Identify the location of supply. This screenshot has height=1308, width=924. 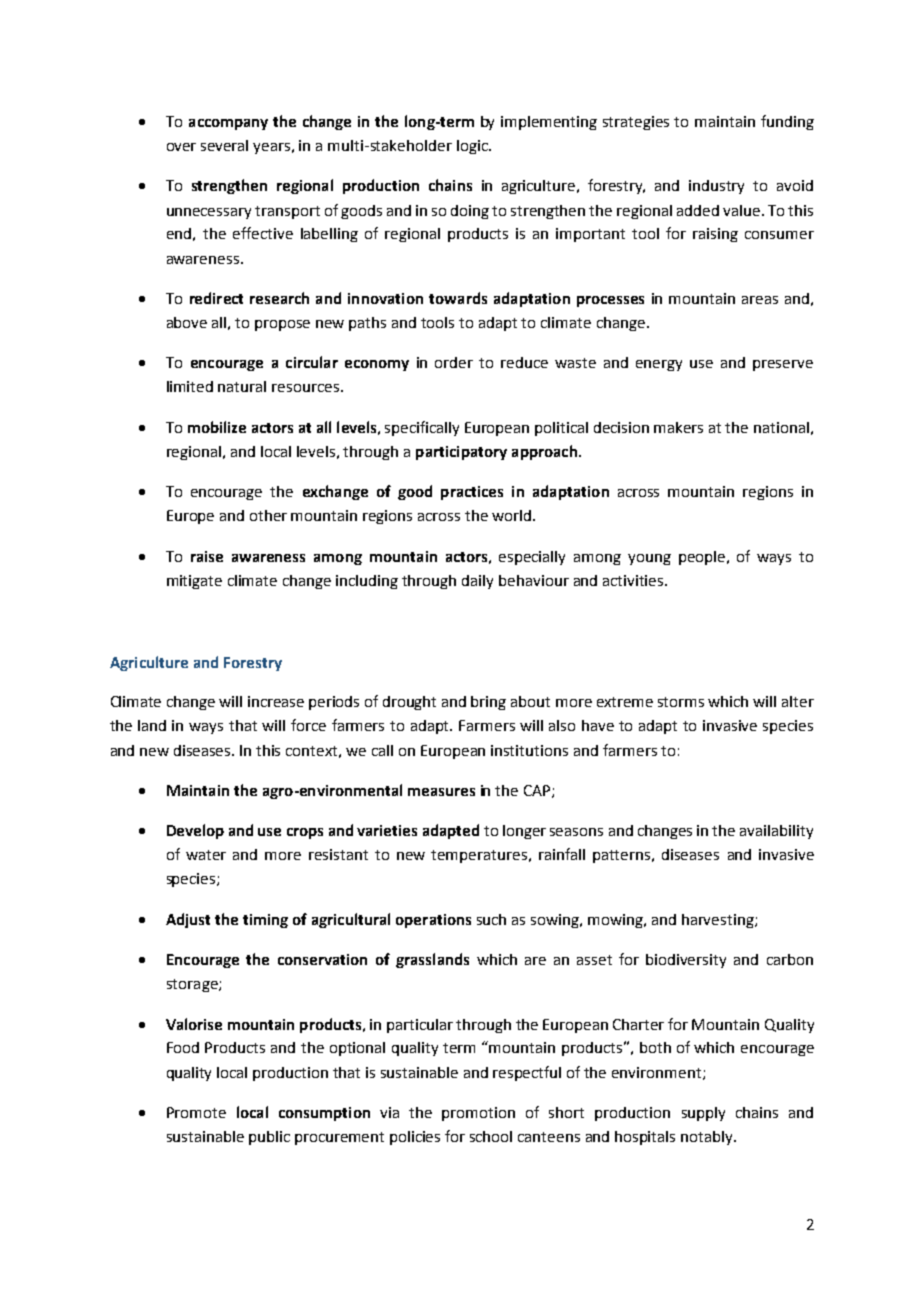
(703, 1114).
